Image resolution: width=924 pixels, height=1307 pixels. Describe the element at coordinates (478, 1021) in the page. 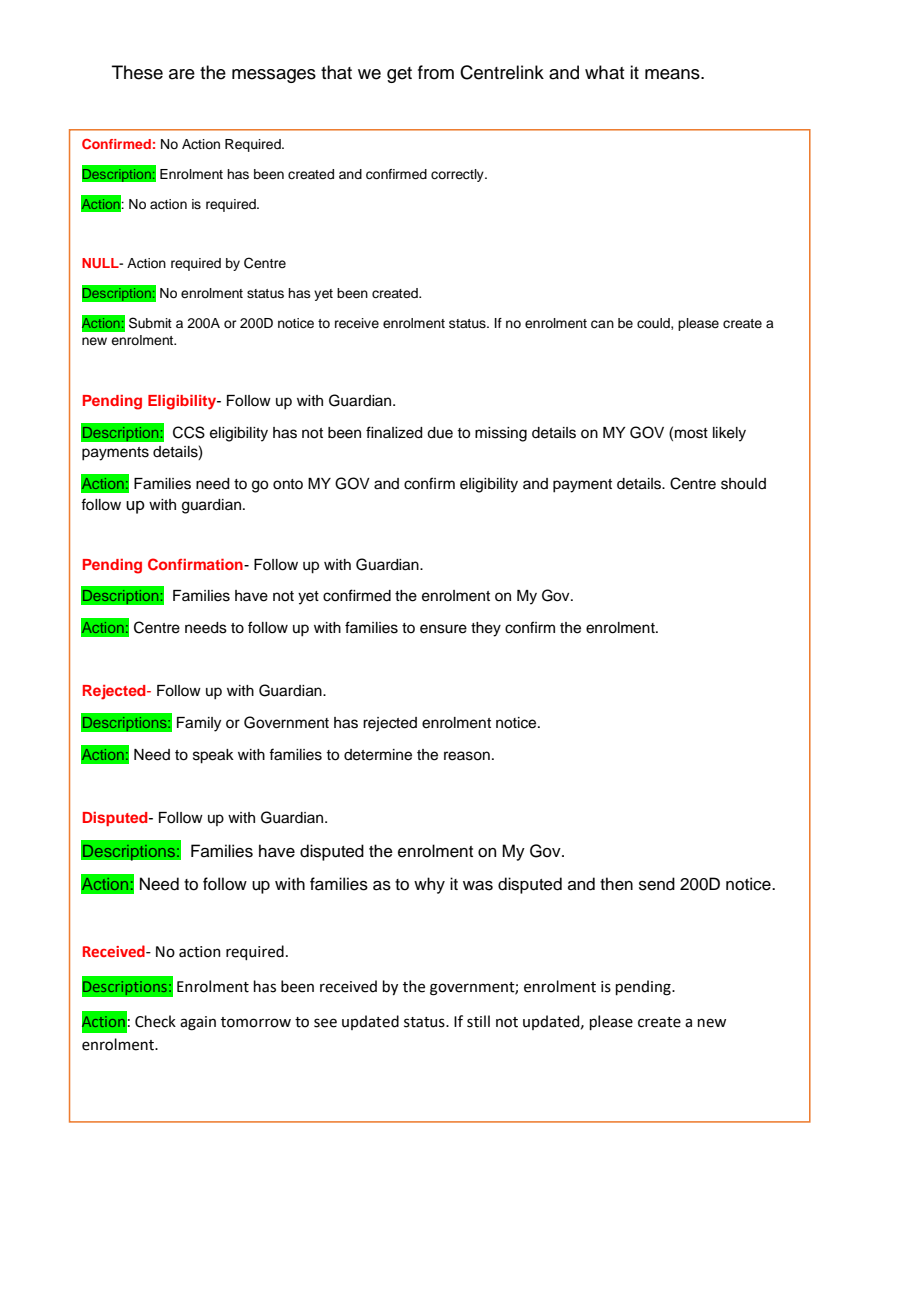

I see `still` at that location.
